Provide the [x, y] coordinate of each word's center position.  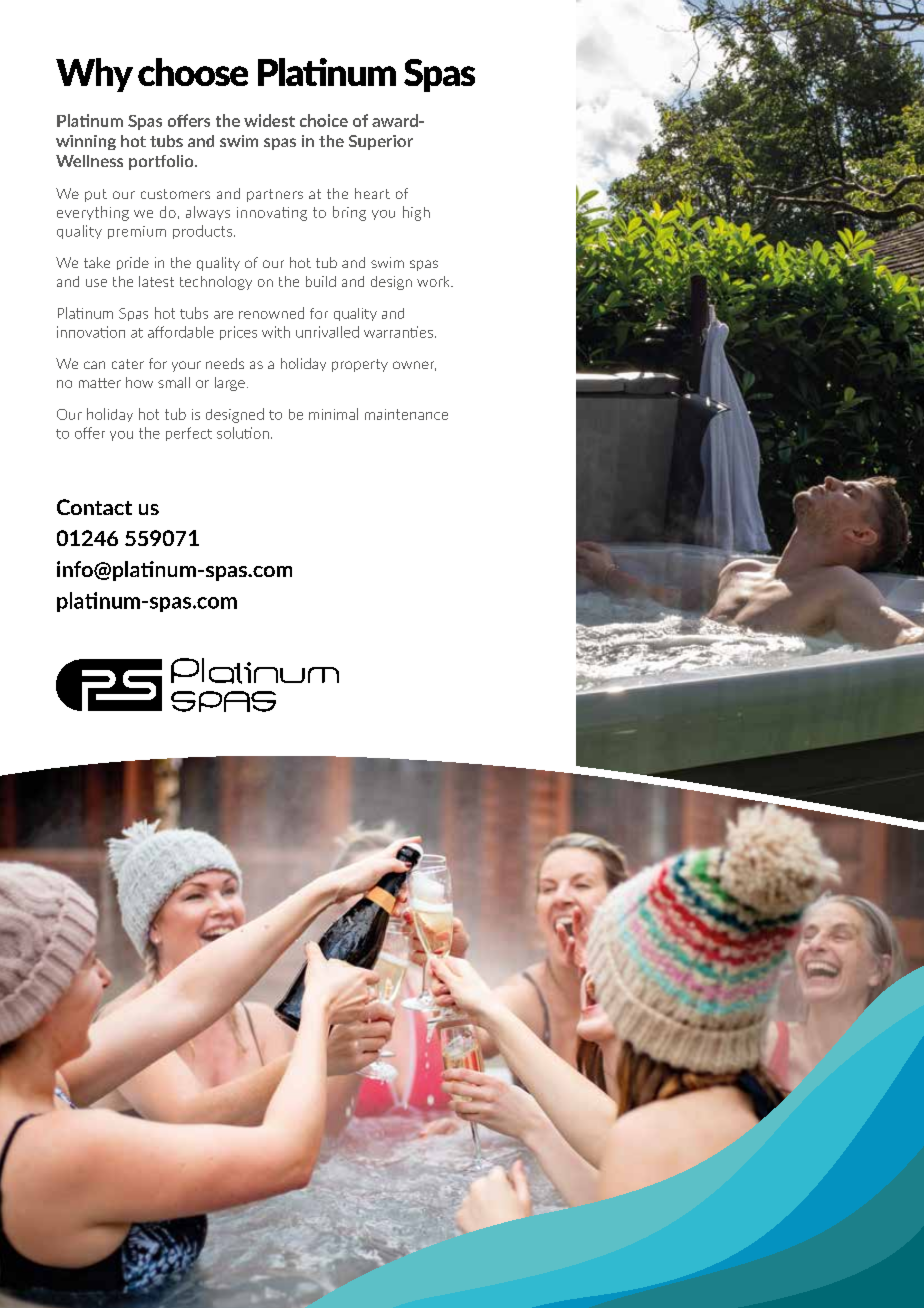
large [230, 384]
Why [94, 75]
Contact [94, 507]
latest [156, 281]
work [434, 281]
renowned [271, 313]
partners [275, 195]
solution [243, 433]
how [139, 382]
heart [372, 193]
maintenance [406, 414]
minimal [333, 414]
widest [269, 120]
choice [324, 120]
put [96, 195]
